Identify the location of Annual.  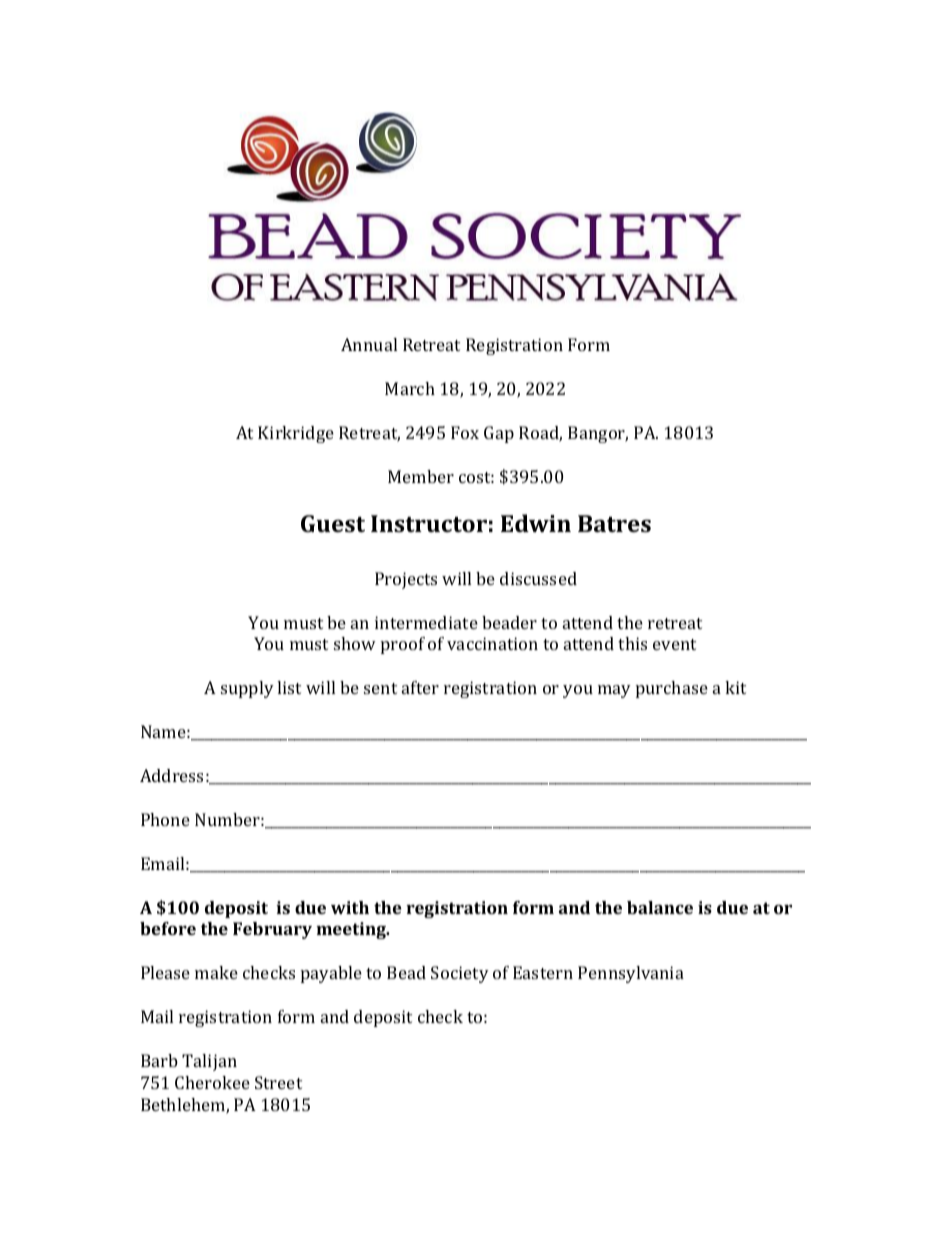
(369, 344).
